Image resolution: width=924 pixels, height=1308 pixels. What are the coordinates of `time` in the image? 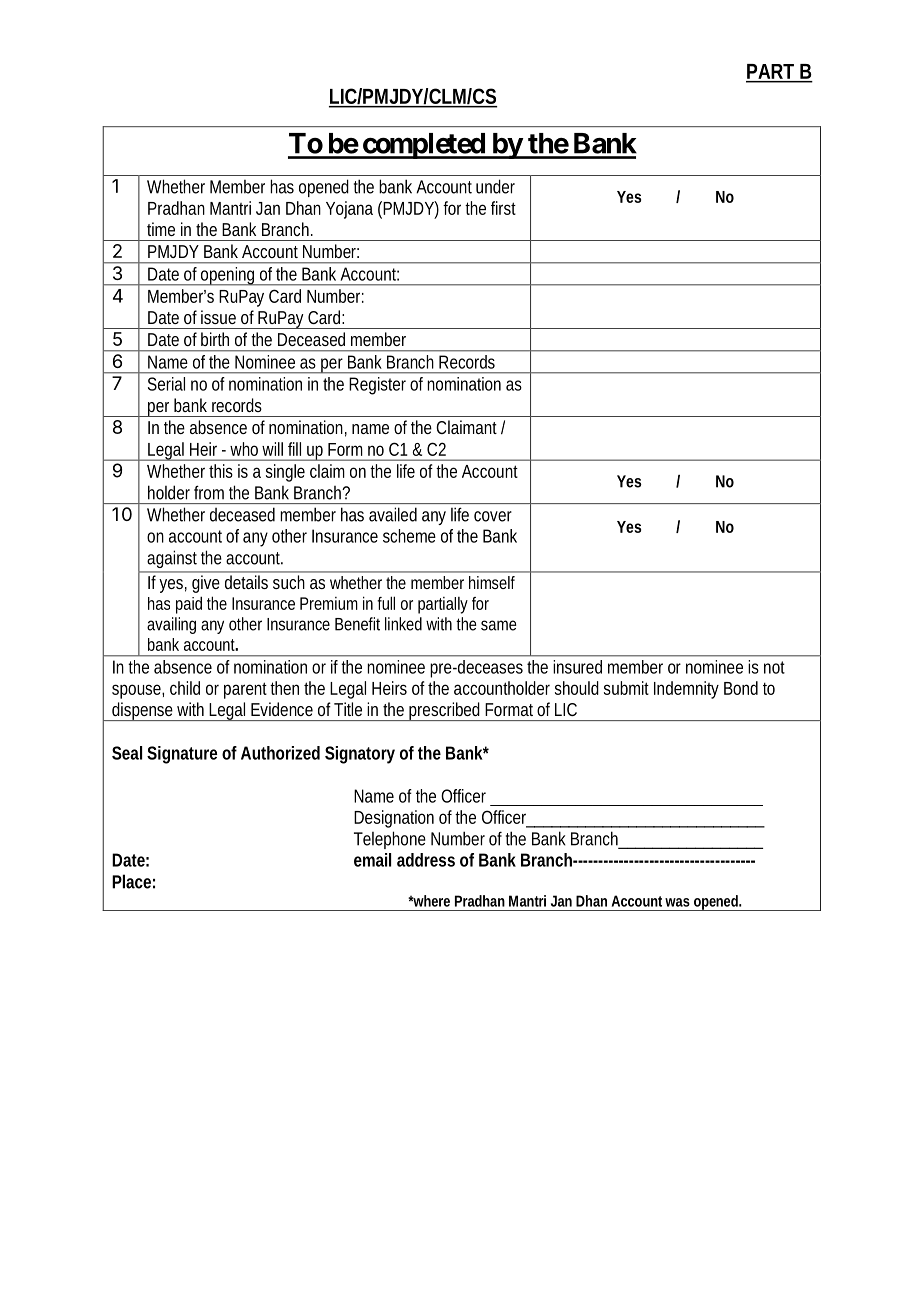 It's located at (161, 229).
